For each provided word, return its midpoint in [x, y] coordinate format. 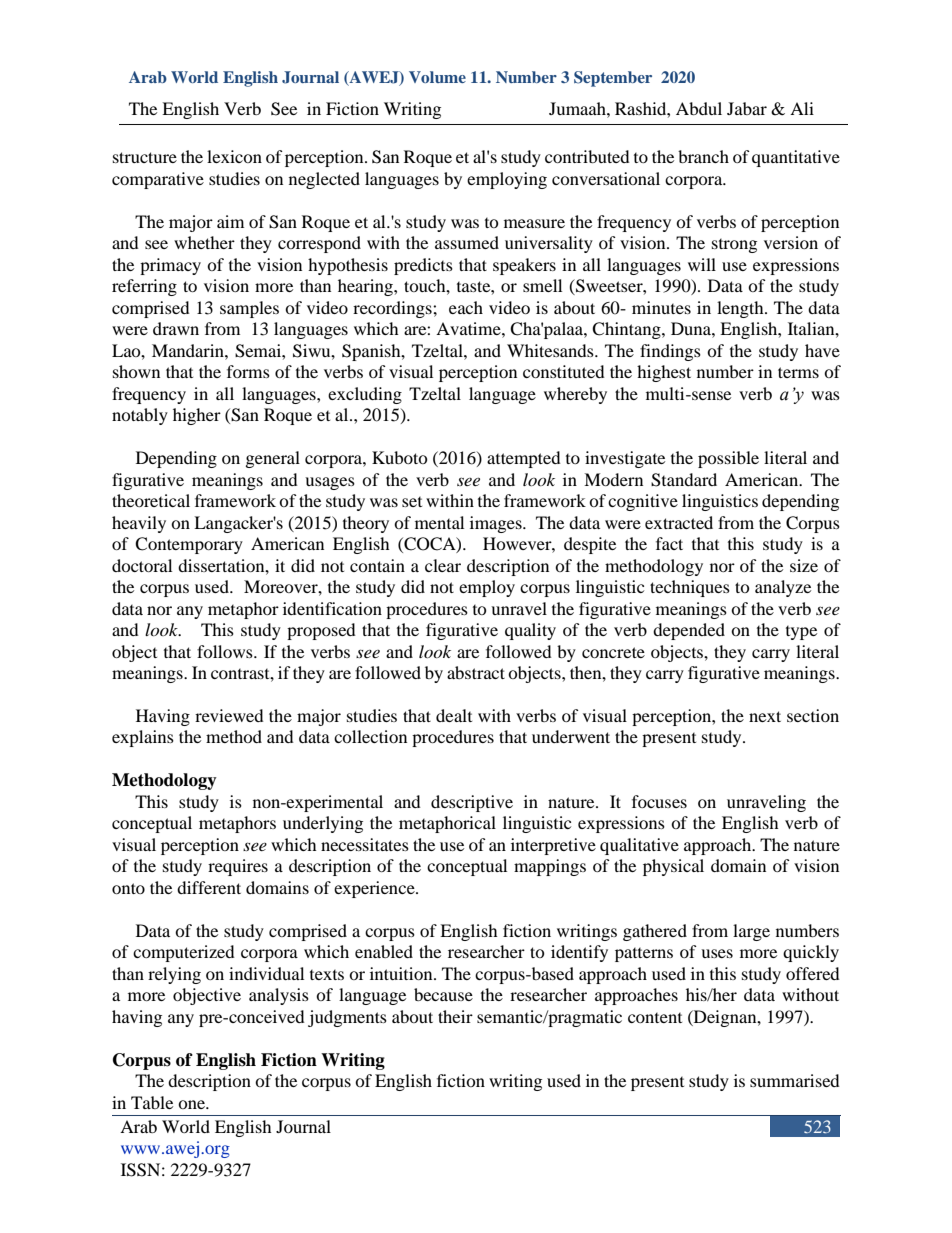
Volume [437, 77]
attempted [524, 459]
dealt [454, 715]
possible [728, 459]
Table [152, 1102]
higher [197, 416]
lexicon [234, 156]
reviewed [229, 715]
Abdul [699, 108]
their [455, 1016]
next [765, 716]
